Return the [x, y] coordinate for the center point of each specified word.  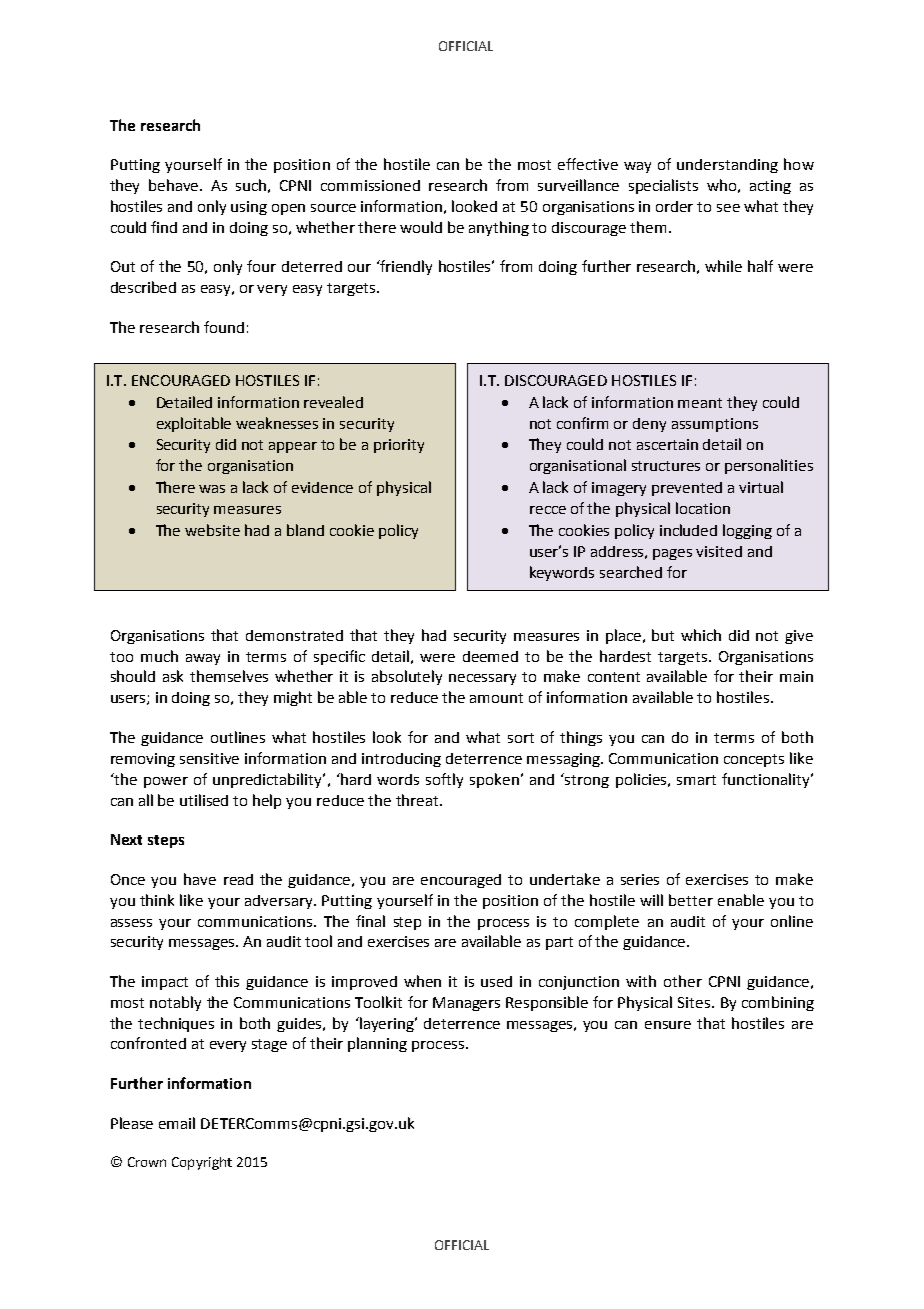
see [728, 208]
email [177, 1123]
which [701, 635]
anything [499, 228]
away [203, 659]
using [249, 208]
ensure [668, 1025]
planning [377, 1044]
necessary [482, 679]
